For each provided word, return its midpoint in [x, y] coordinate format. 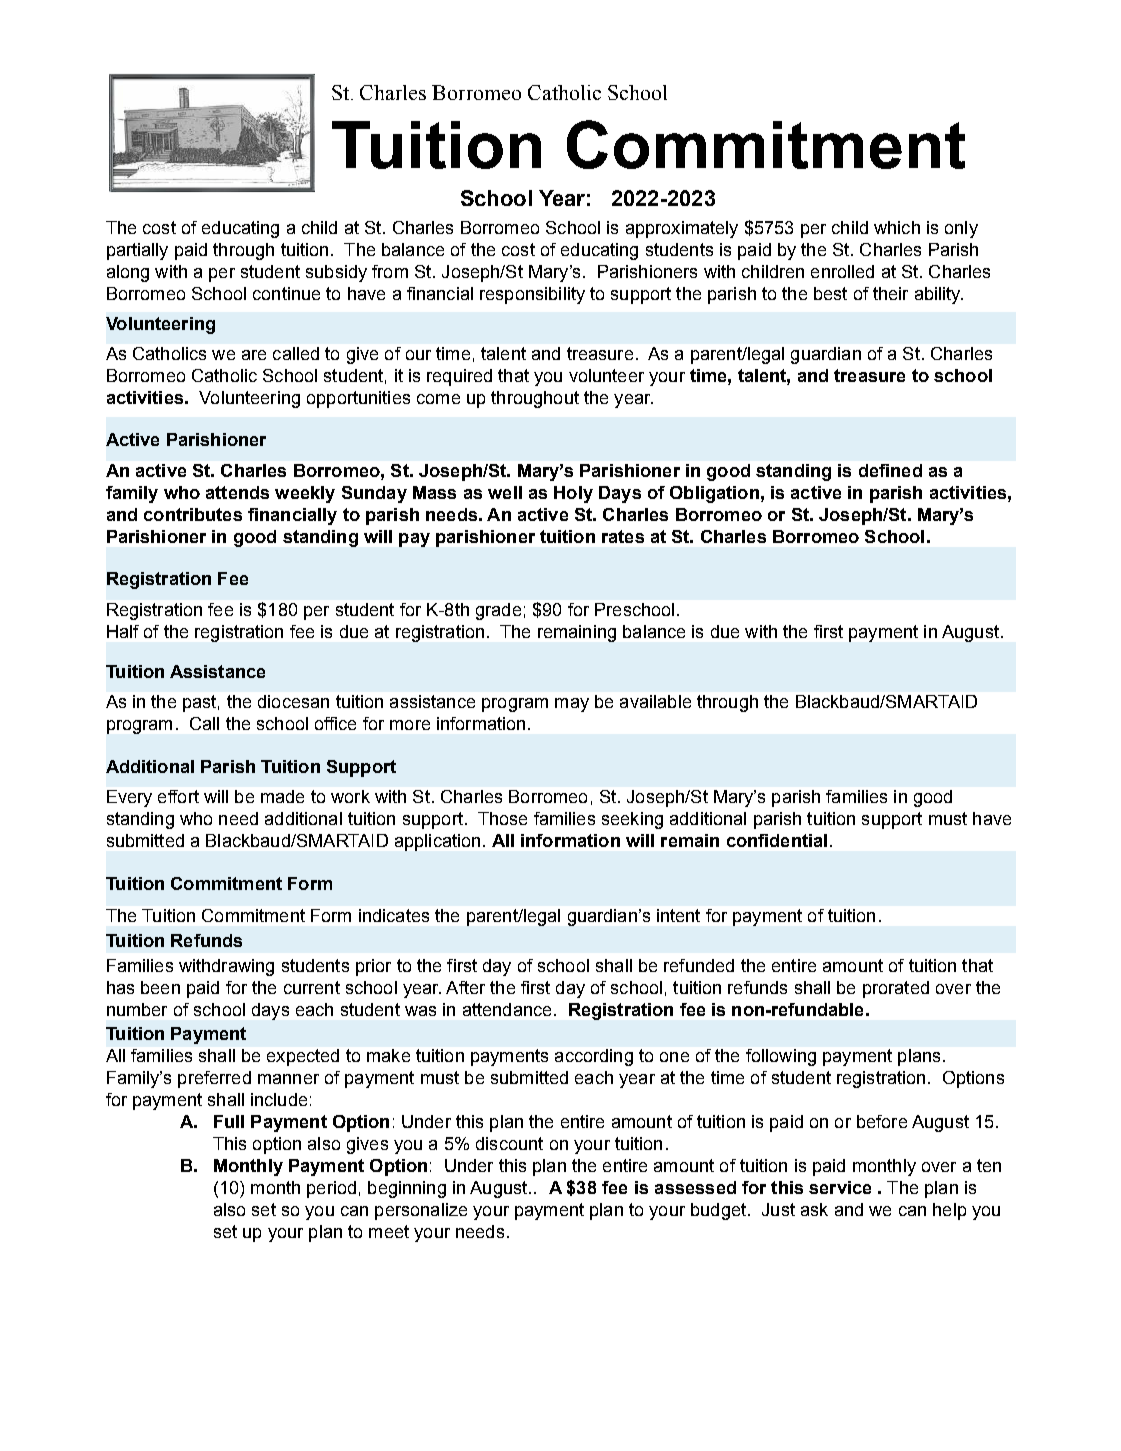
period [331, 1189]
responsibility [532, 295]
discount [509, 1143]
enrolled [842, 271]
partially [137, 251]
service [840, 1187]
